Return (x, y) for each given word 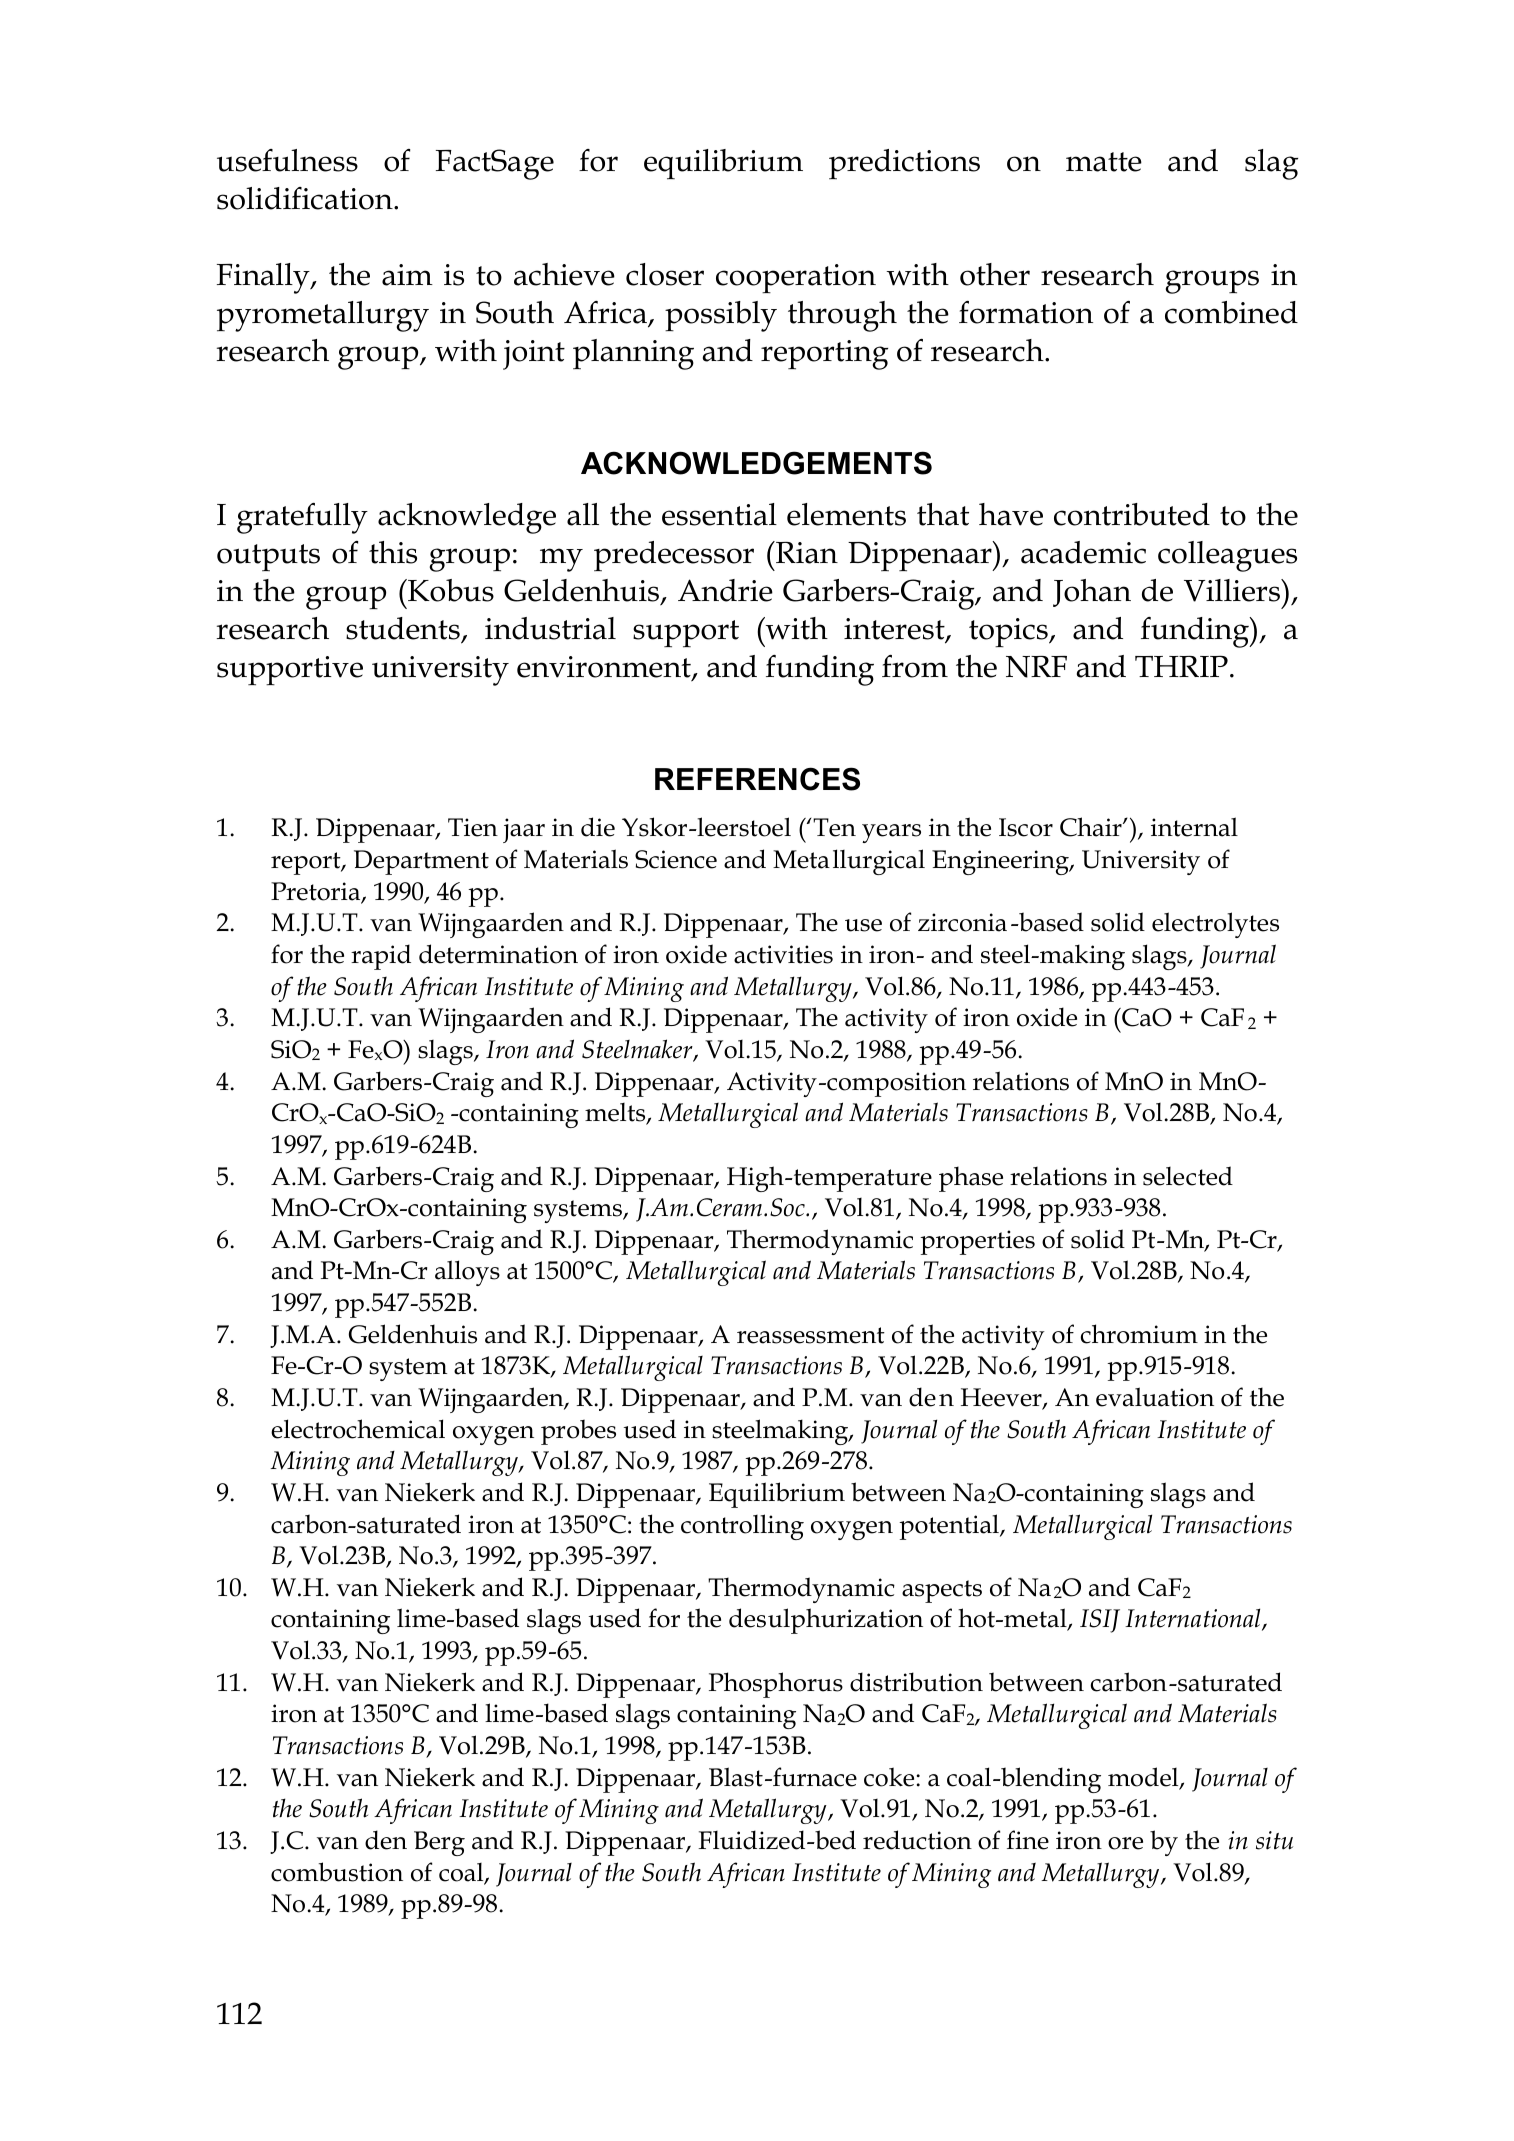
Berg (439, 1843)
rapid (381, 957)
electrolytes (1215, 925)
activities (783, 954)
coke (890, 1777)
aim (407, 275)
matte (1104, 162)
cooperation (796, 279)
